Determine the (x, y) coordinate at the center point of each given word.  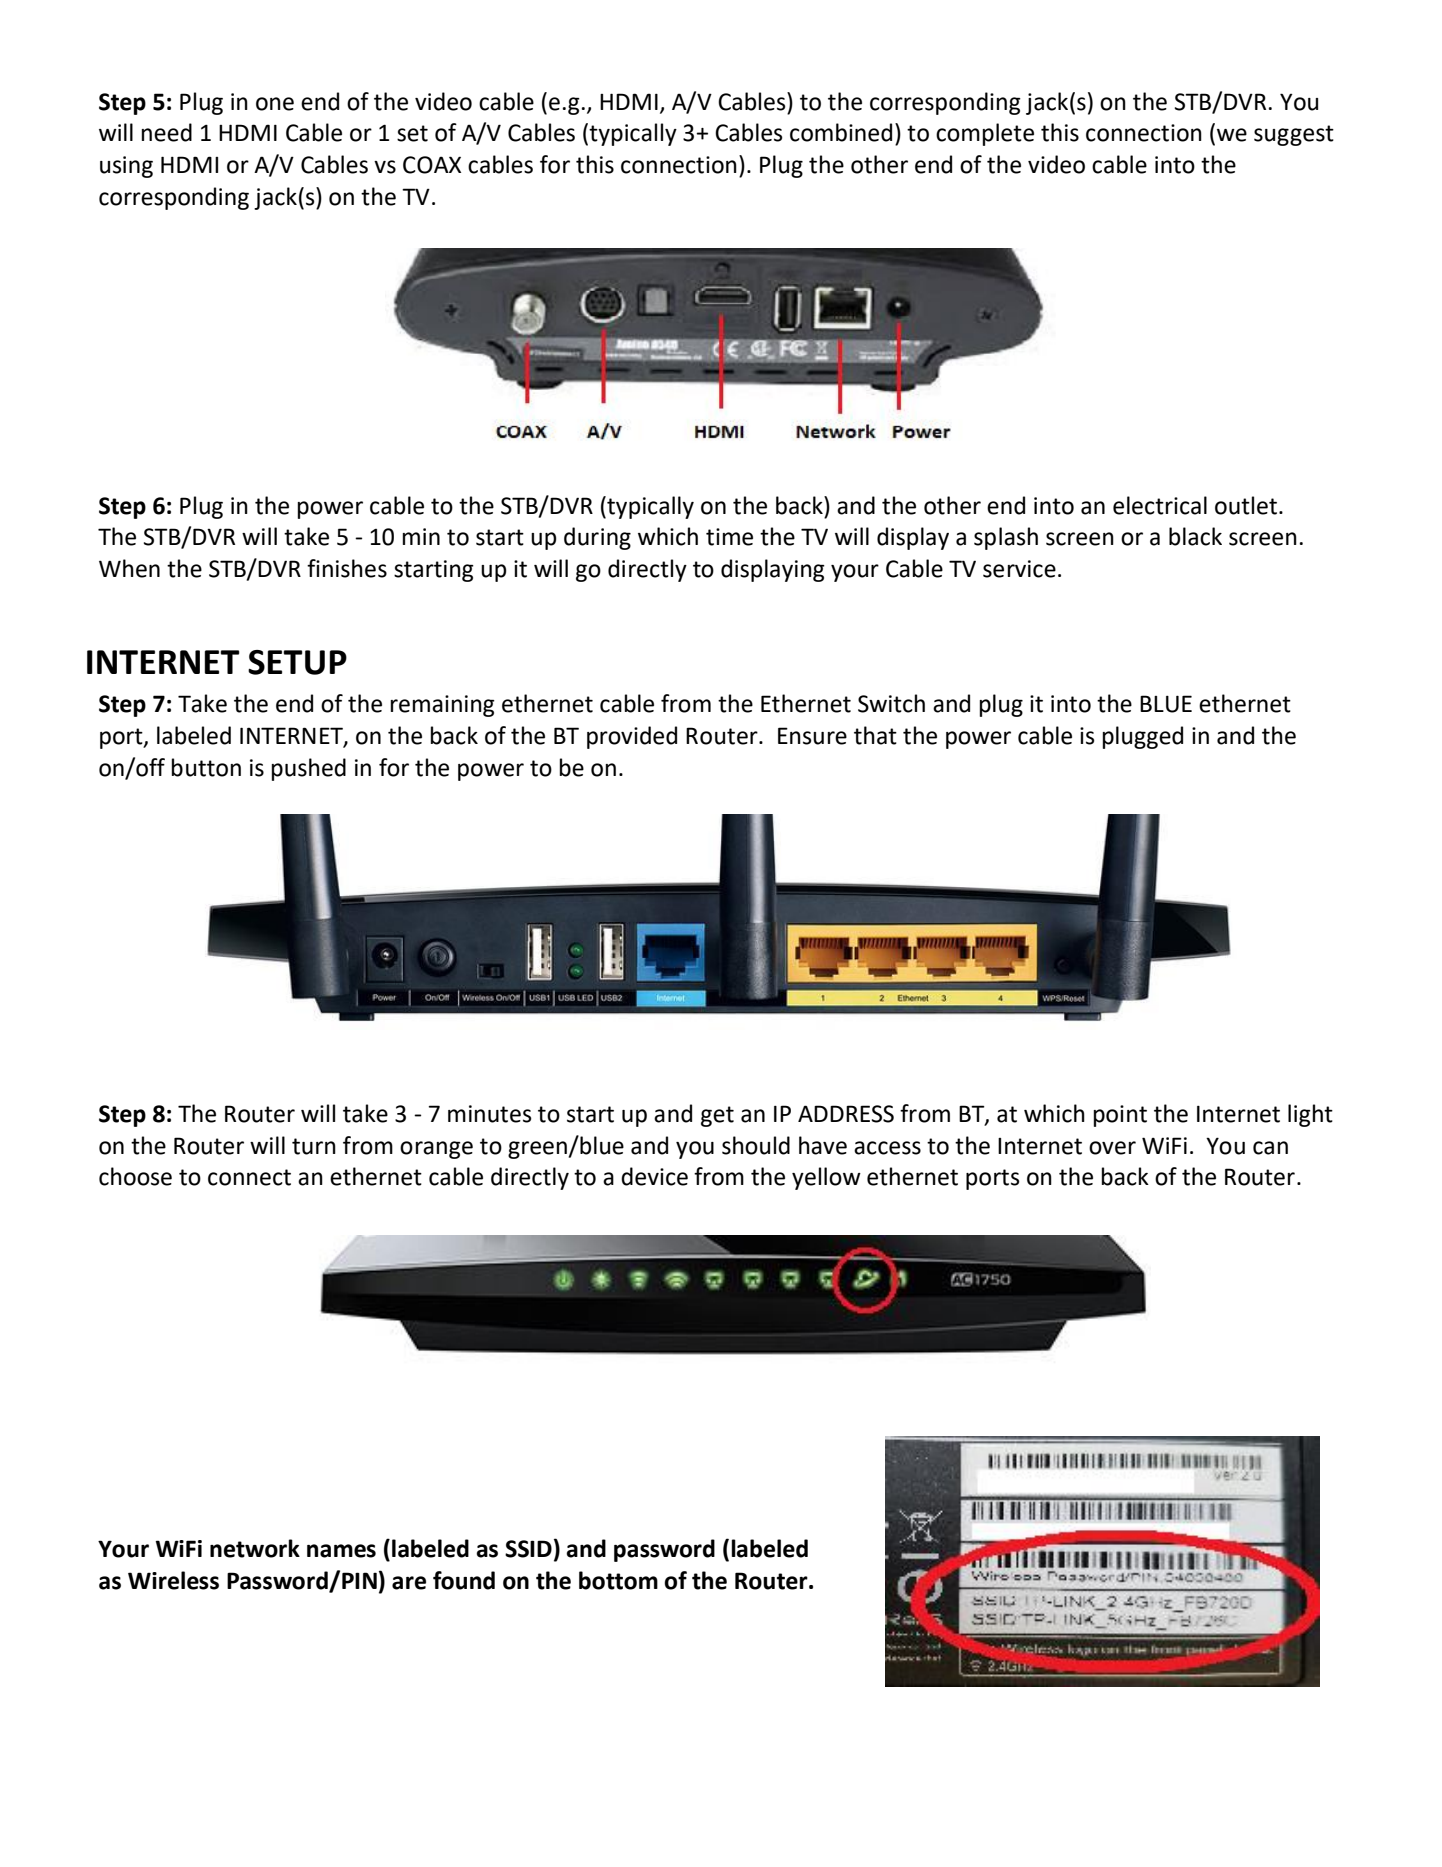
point (1120, 1116)
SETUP (297, 662)
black (1195, 536)
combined (841, 132)
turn (314, 1146)
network (255, 1548)
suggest (1294, 135)
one (275, 104)
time (729, 537)
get (717, 1116)
